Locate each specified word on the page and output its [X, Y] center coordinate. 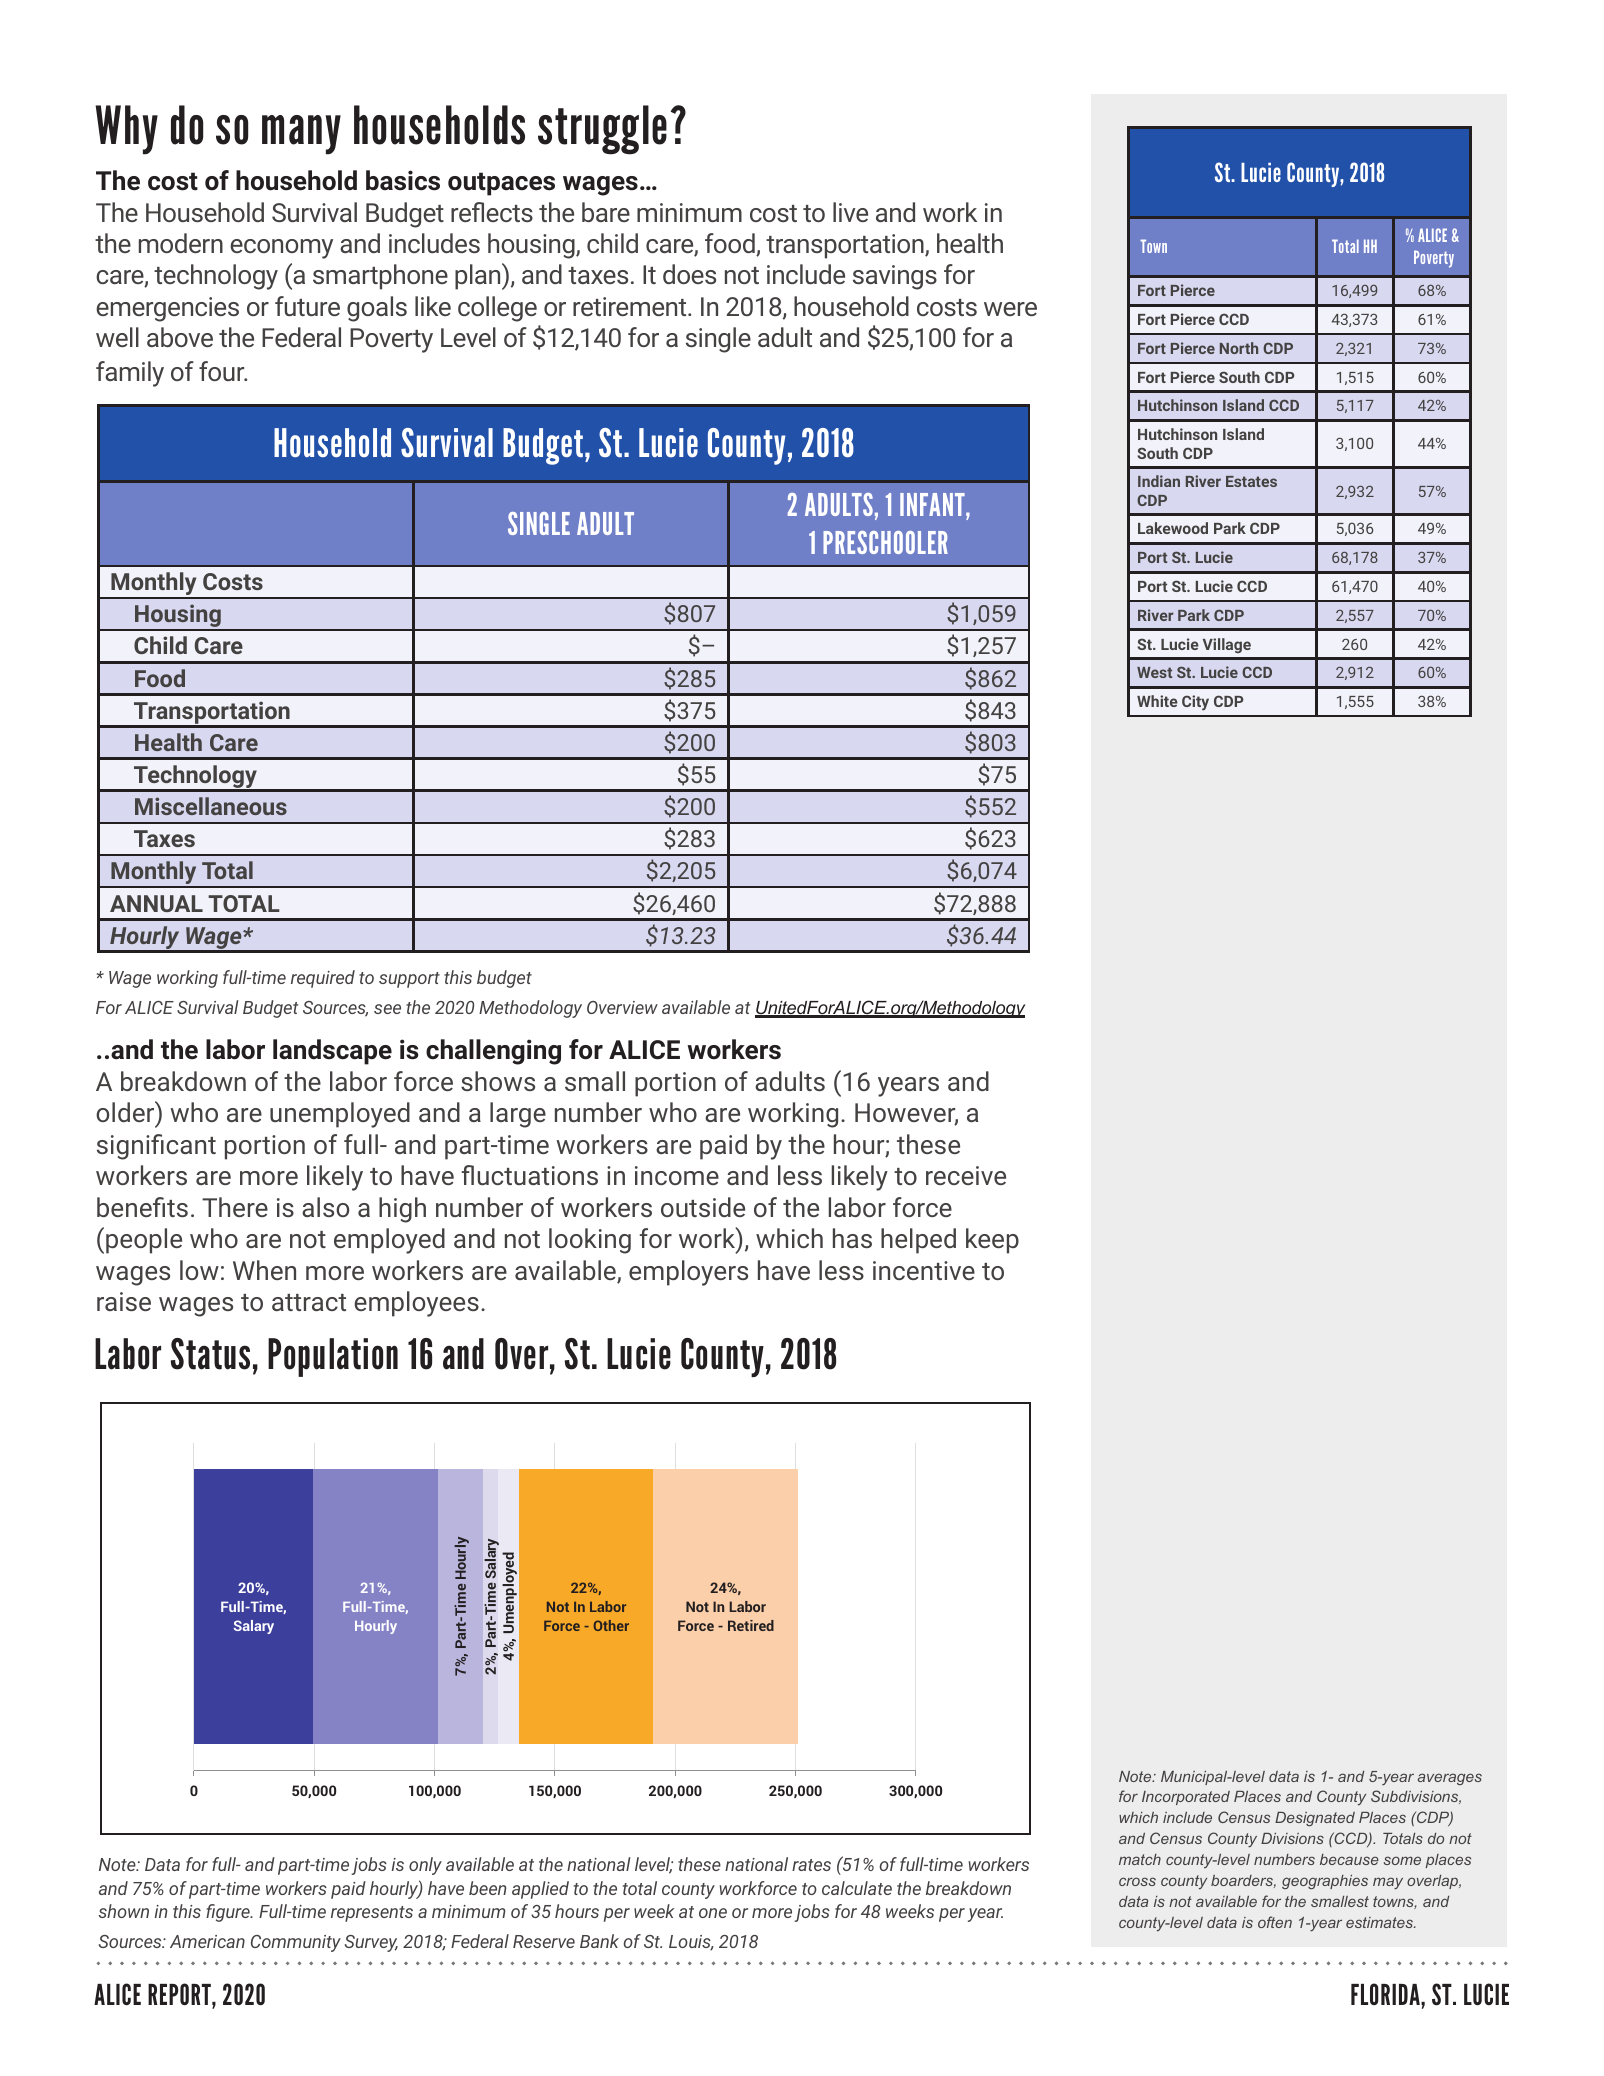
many [301, 135]
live [850, 212]
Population [333, 1357]
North [1239, 348]
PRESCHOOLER [885, 542]
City [1195, 703]
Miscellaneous [211, 806]
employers [688, 1273]
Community [296, 1943]
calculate [857, 1888]
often [1275, 1922]
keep [992, 1241]
